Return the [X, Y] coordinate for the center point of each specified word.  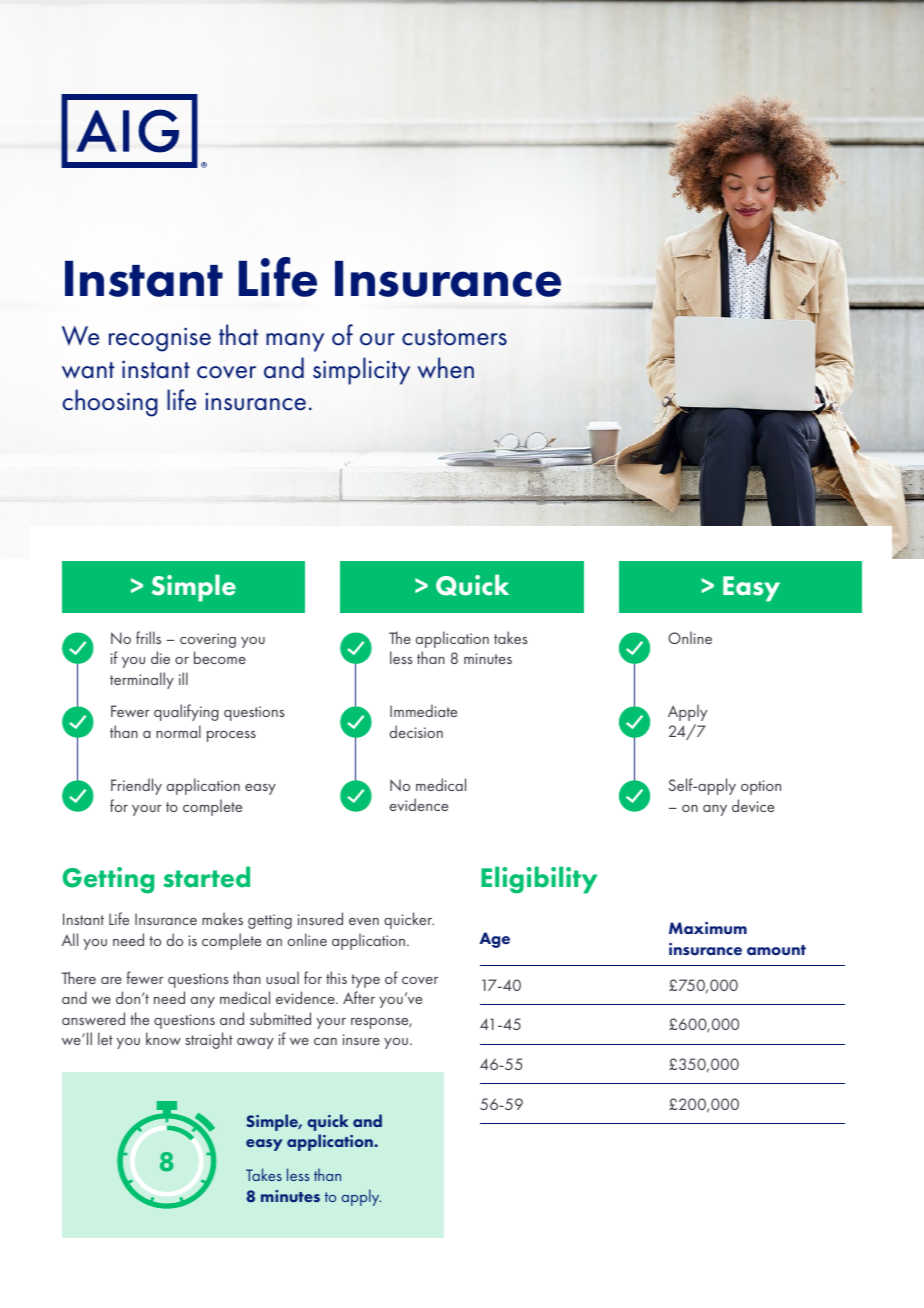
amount [776, 950]
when [446, 368]
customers [454, 337]
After [359, 997]
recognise [160, 339]
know [163, 1038]
